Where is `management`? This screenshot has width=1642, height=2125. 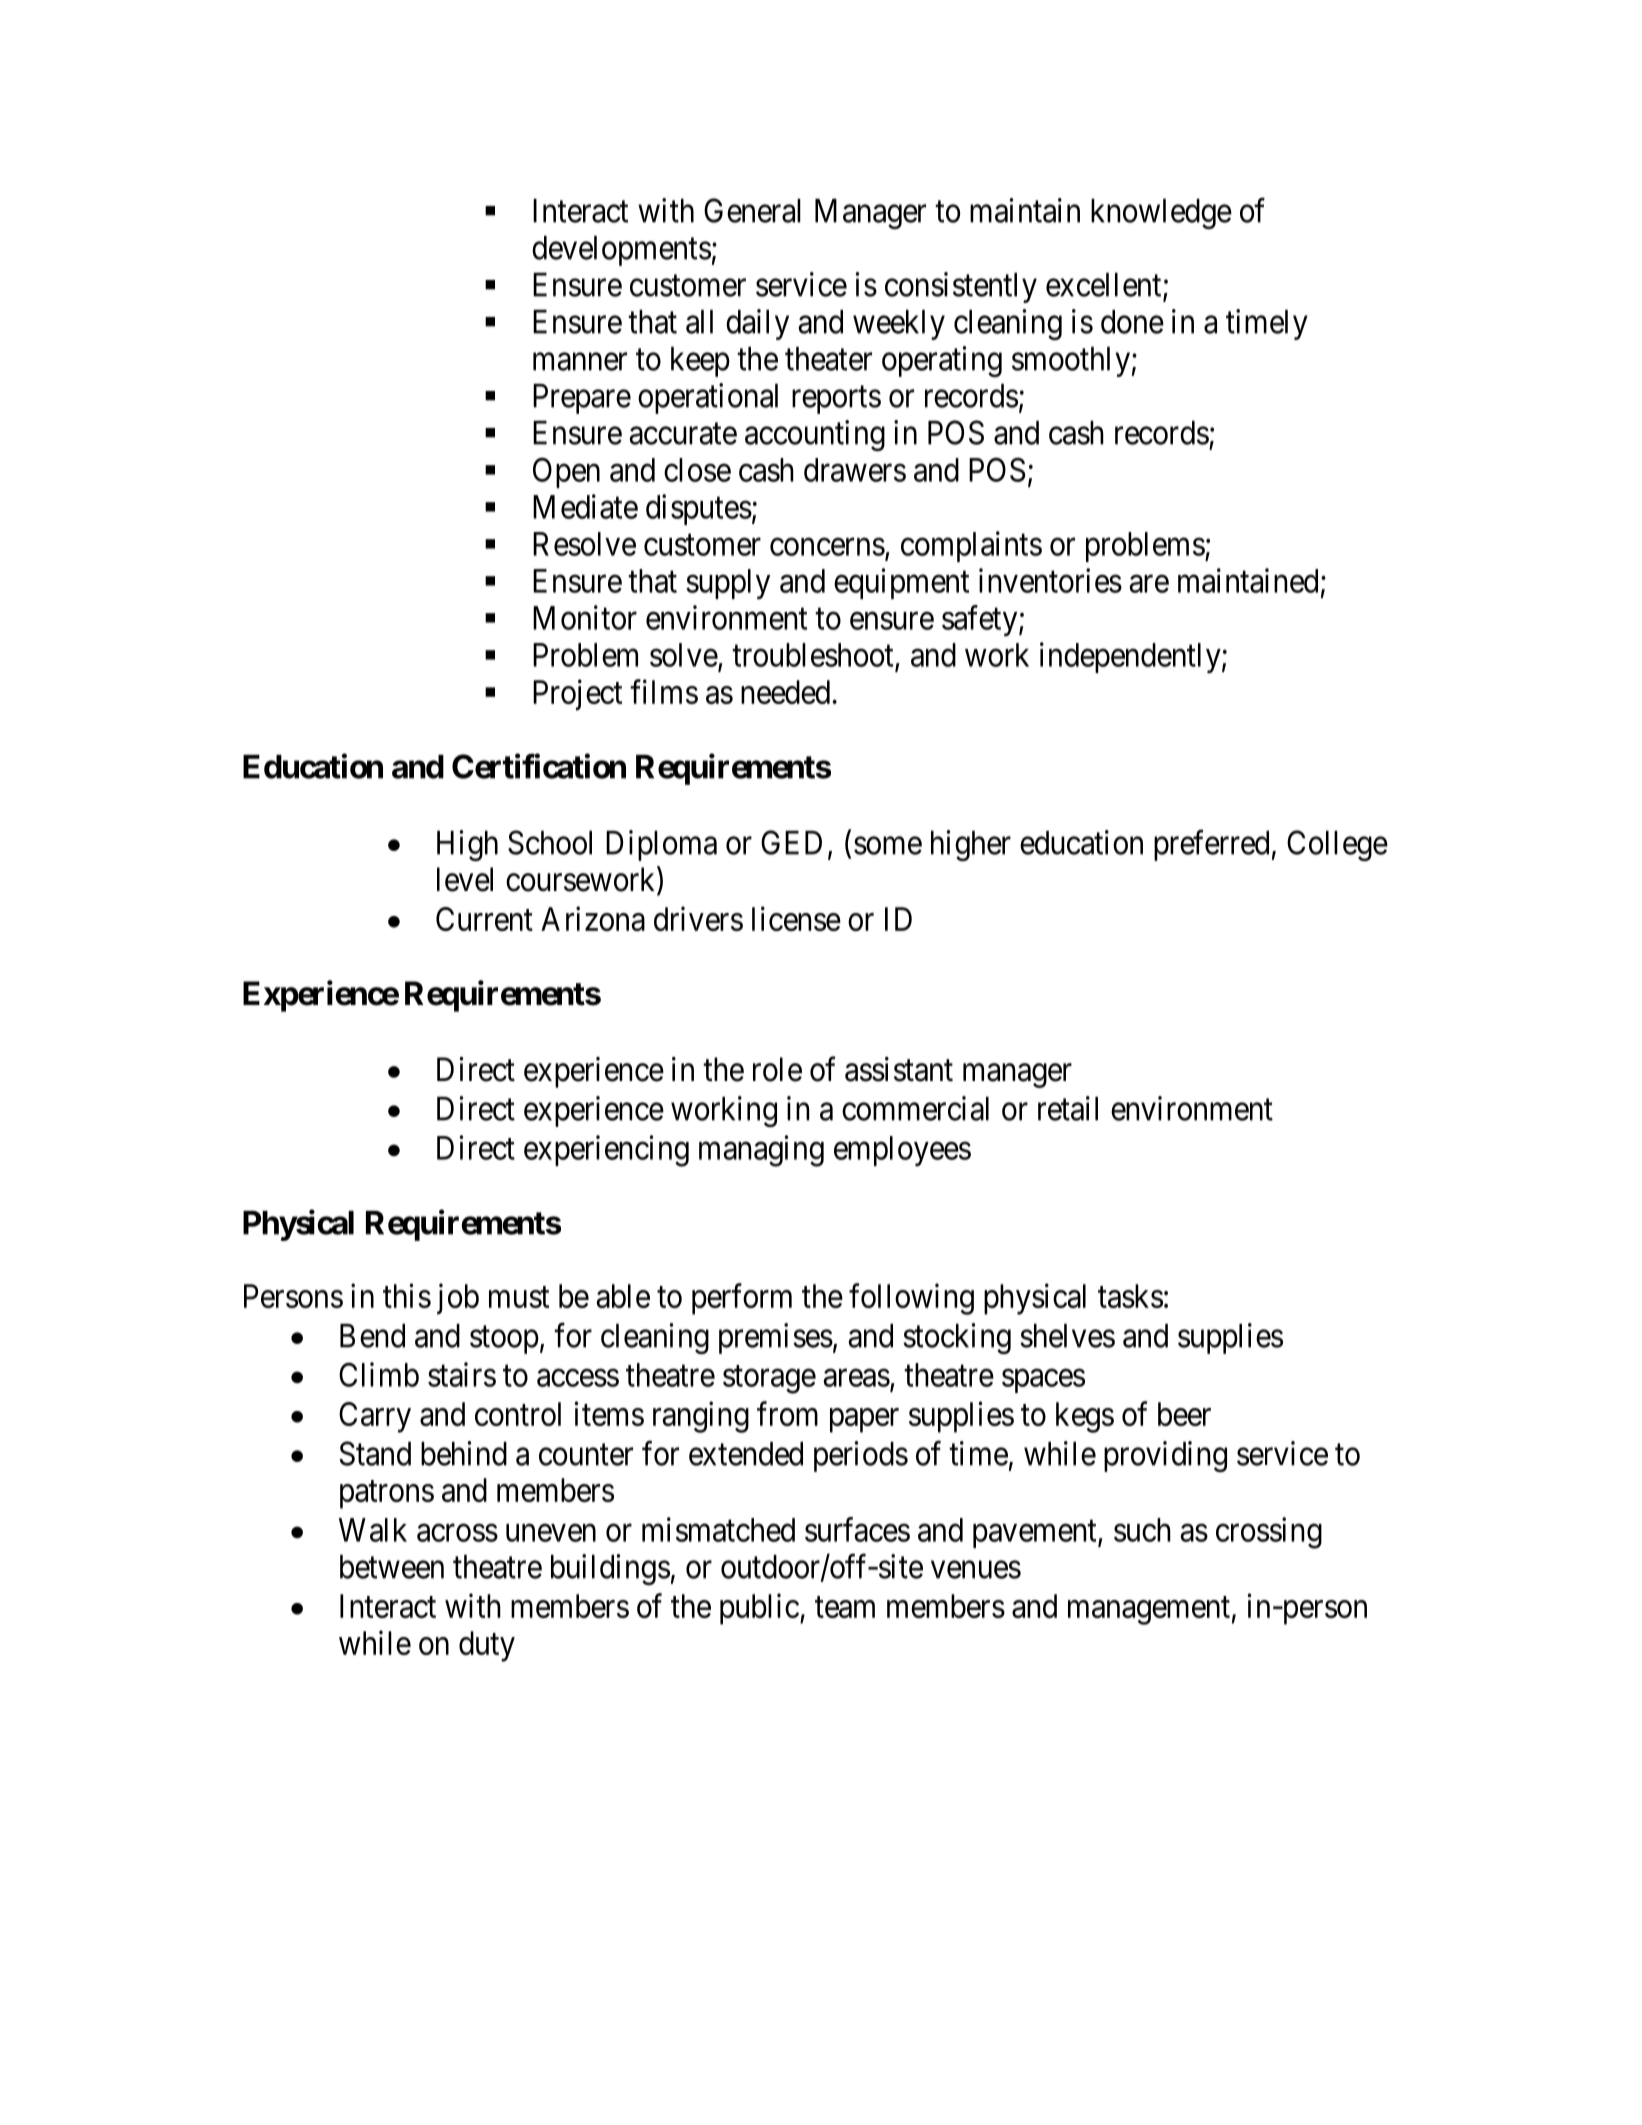 management is located at coordinates (1149, 1611).
